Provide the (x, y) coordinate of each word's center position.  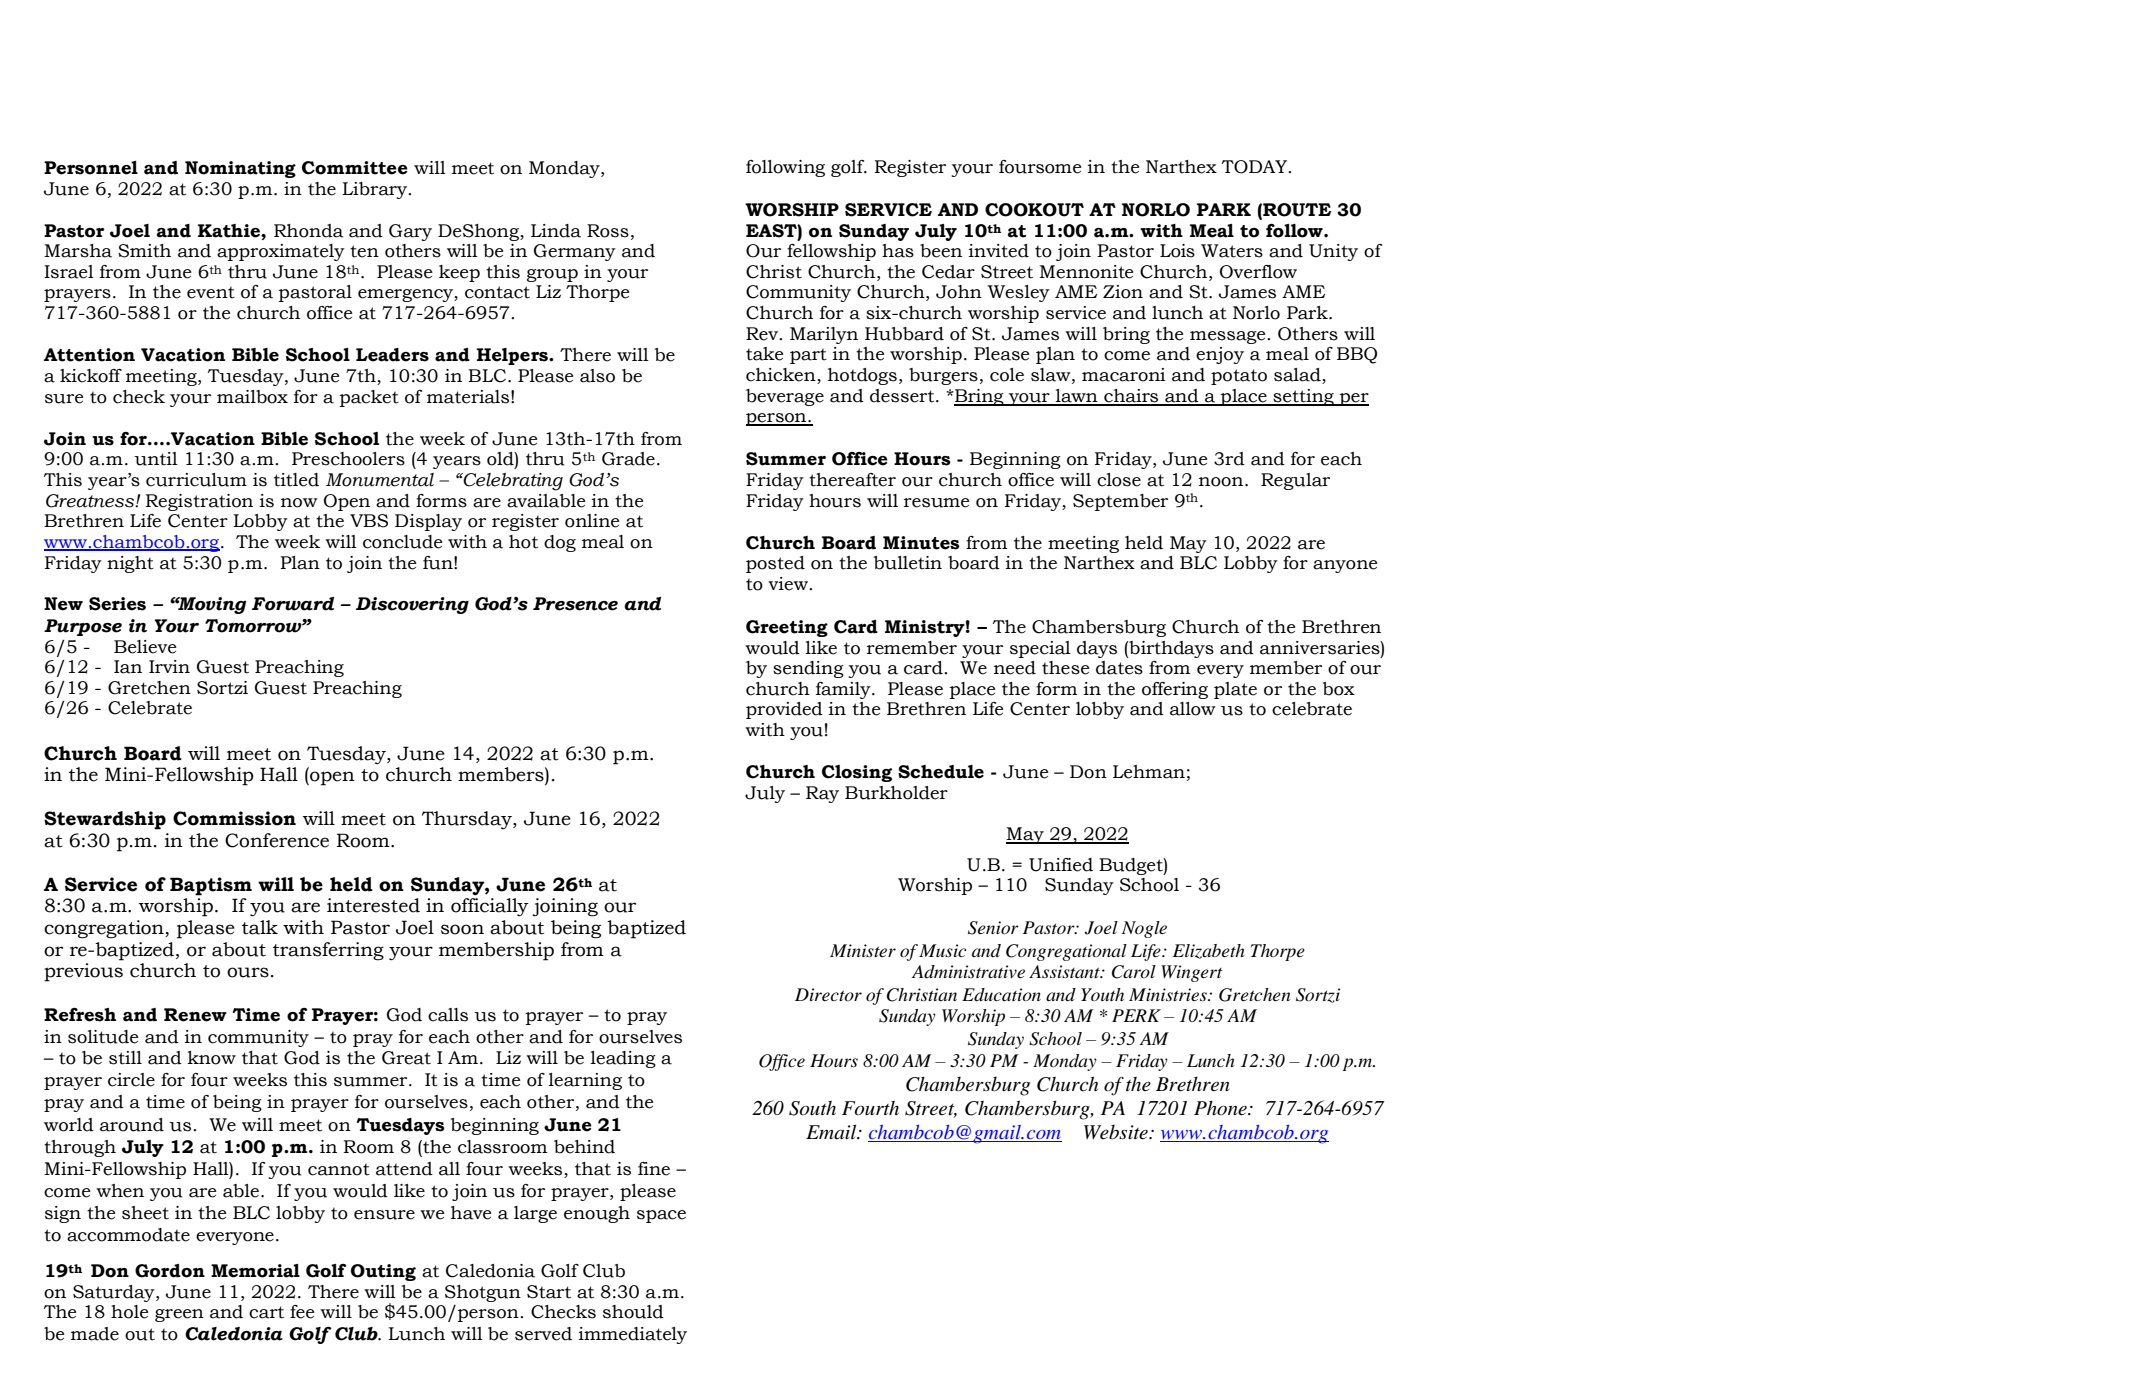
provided (784, 710)
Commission (234, 818)
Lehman (1149, 772)
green (179, 1315)
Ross (608, 231)
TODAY (1256, 167)
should (633, 1312)
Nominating (240, 169)
